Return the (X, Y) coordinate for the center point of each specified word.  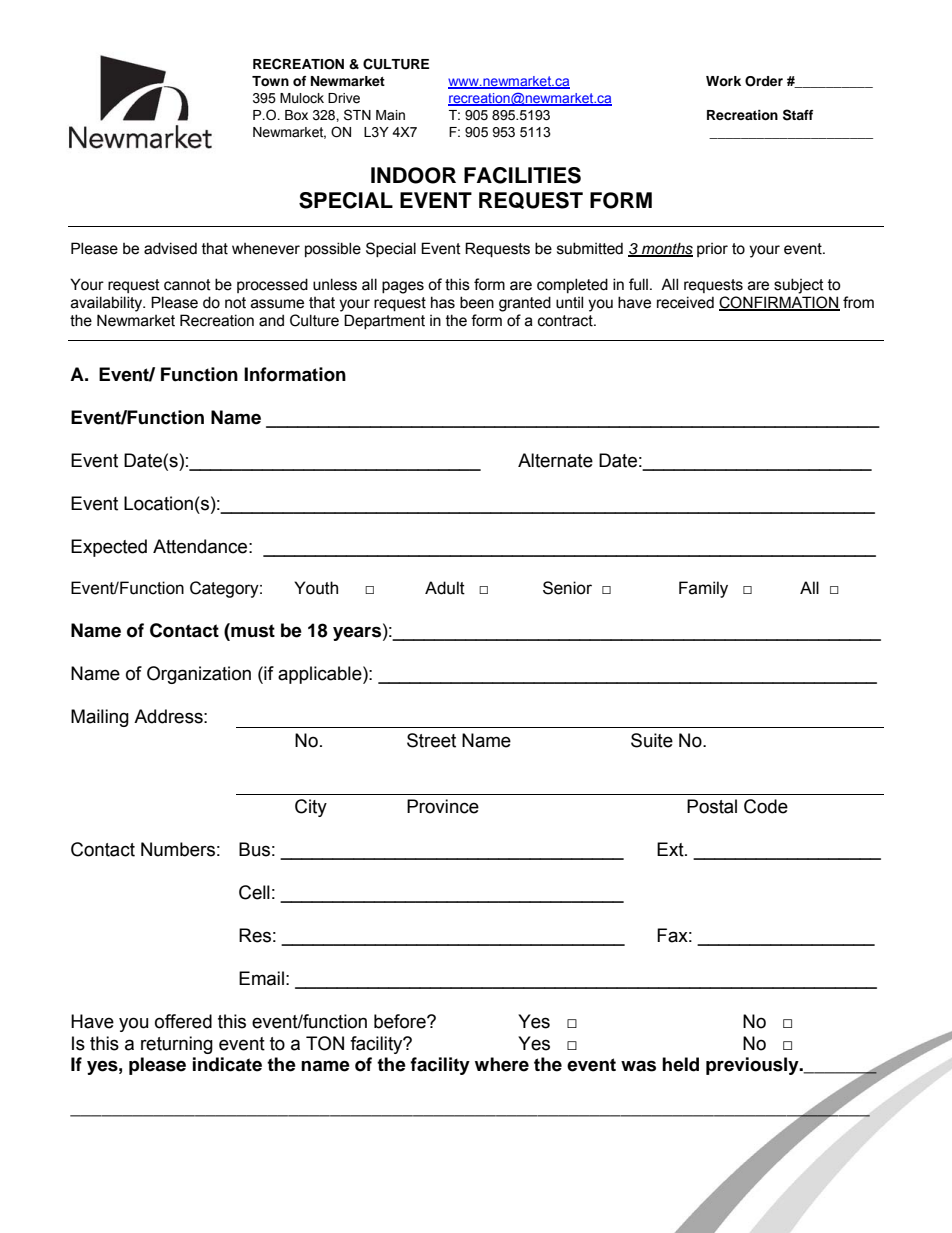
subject (799, 286)
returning (177, 1045)
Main (390, 115)
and (271, 320)
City (311, 808)
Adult (445, 588)
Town (270, 81)
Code (766, 806)
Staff (798, 115)
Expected (109, 548)
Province (443, 806)
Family (703, 589)
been (477, 302)
